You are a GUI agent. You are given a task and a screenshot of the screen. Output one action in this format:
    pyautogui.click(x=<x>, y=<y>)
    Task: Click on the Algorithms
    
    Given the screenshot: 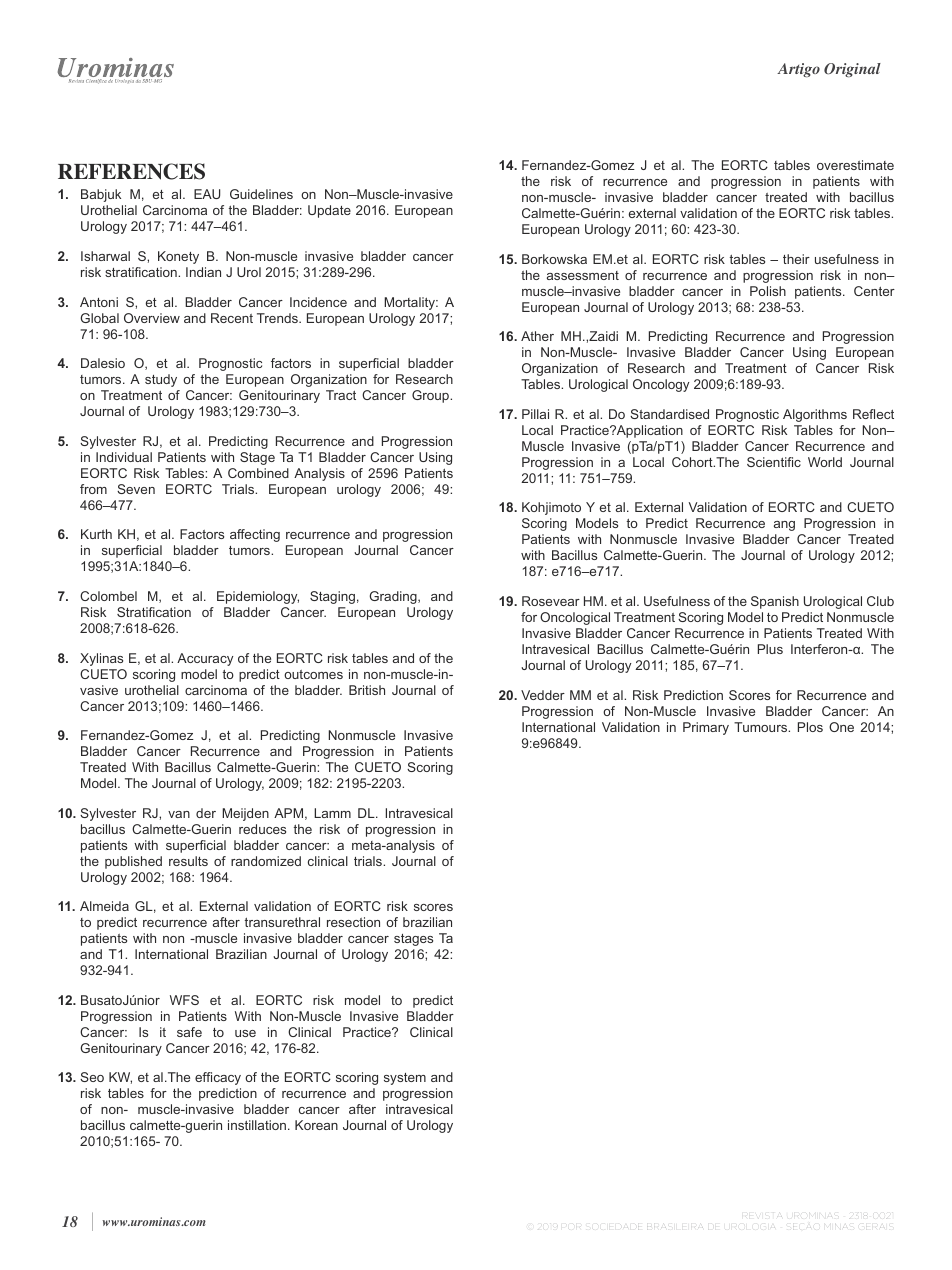 What is the action you would take?
    pyautogui.click(x=815, y=415)
